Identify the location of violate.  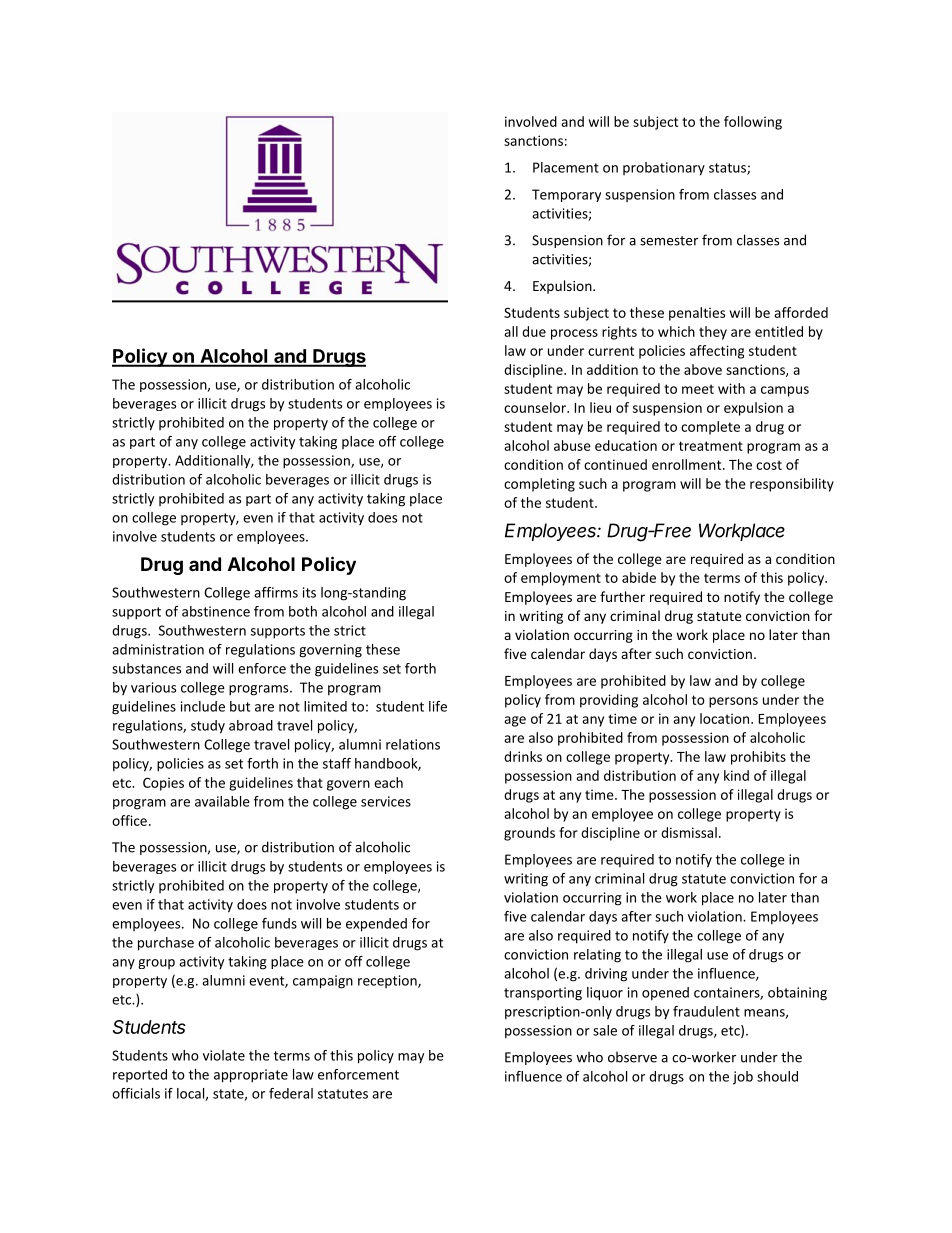
(224, 1055).
